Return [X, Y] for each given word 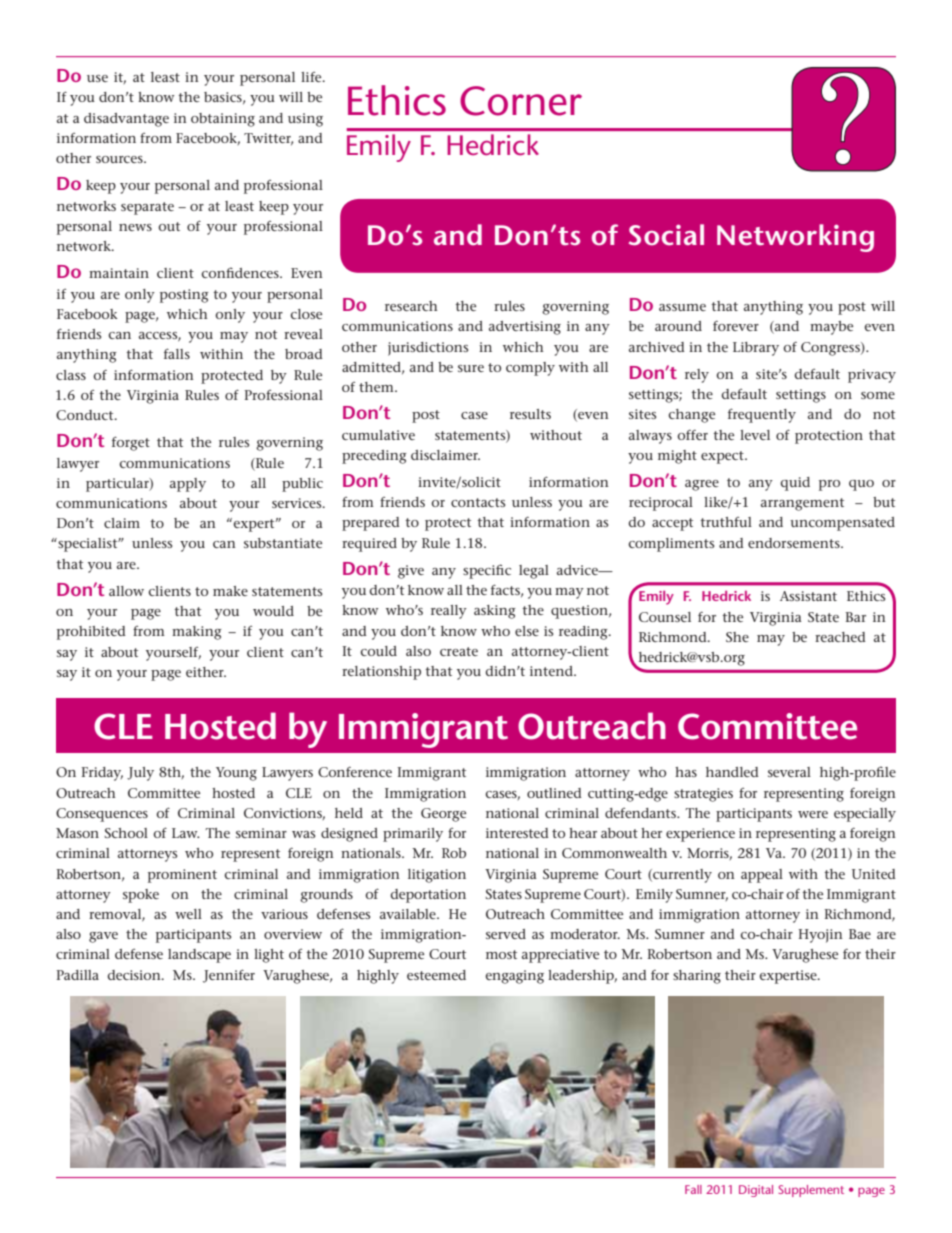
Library [756, 349]
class [71, 375]
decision [135, 975]
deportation [428, 896]
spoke [141, 896]
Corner [521, 101]
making [197, 633]
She [737, 637]
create [459, 651]
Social [666, 235]
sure [471, 368]
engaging [514, 977]
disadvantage [126, 120]
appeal [762, 876]
